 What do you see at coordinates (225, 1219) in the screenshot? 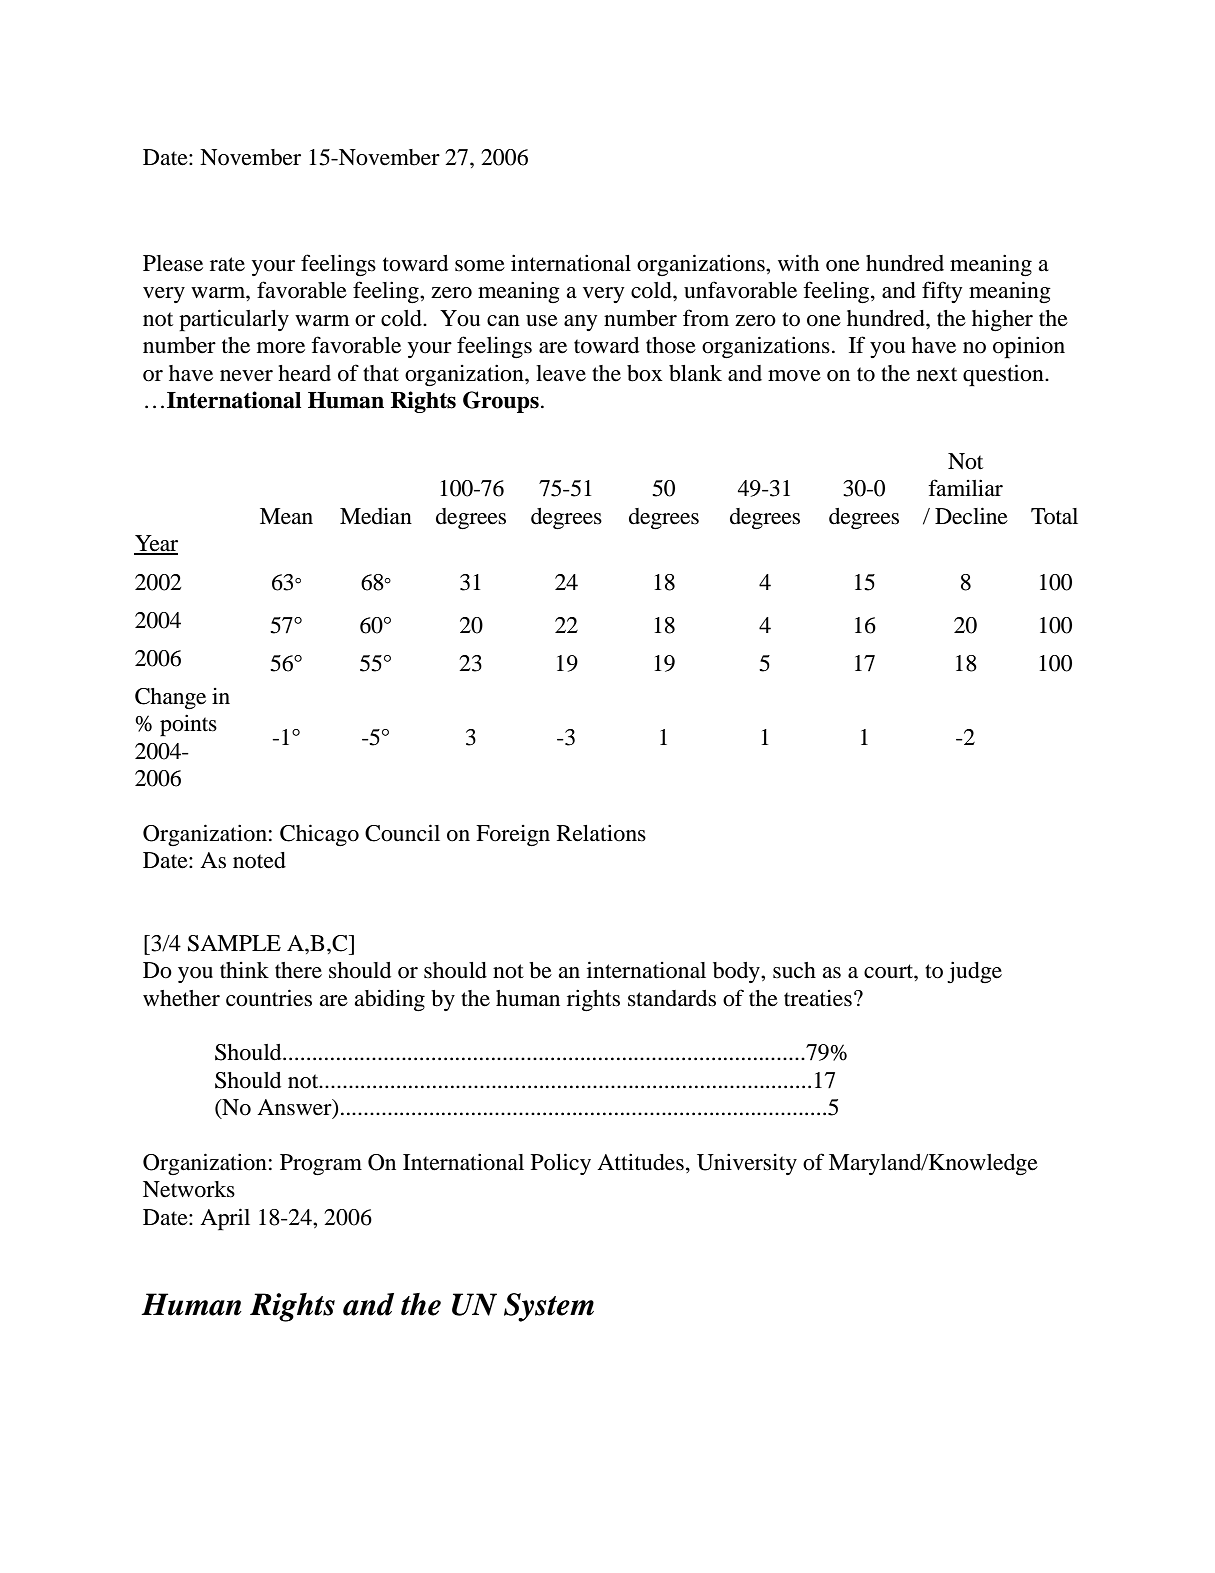
I see `April` at bounding box center [225, 1219].
